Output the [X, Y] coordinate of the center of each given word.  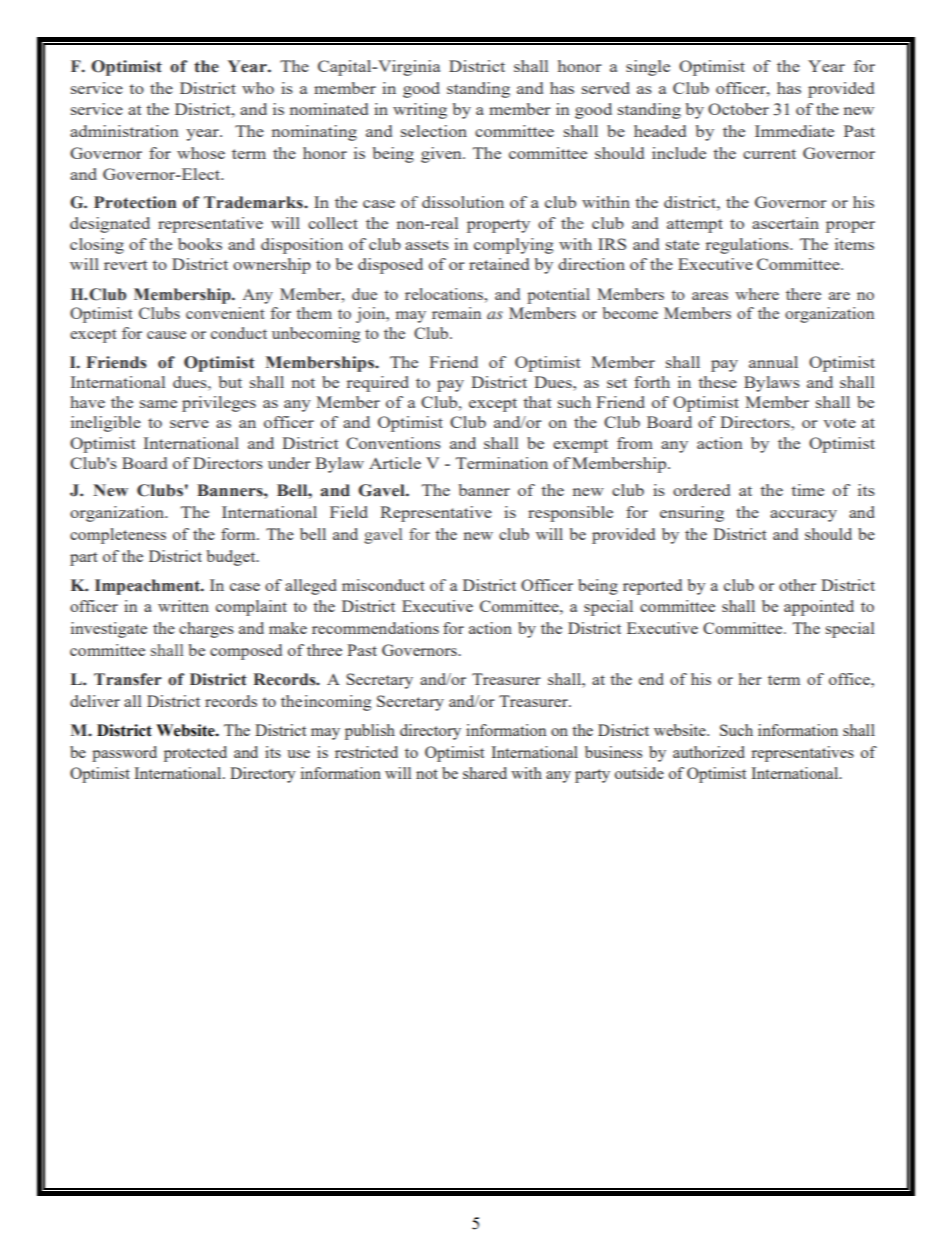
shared [485, 773]
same [158, 404]
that [537, 402]
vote [839, 423]
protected [195, 754]
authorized [709, 752]
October [738, 109]
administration [124, 131]
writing [420, 111]
